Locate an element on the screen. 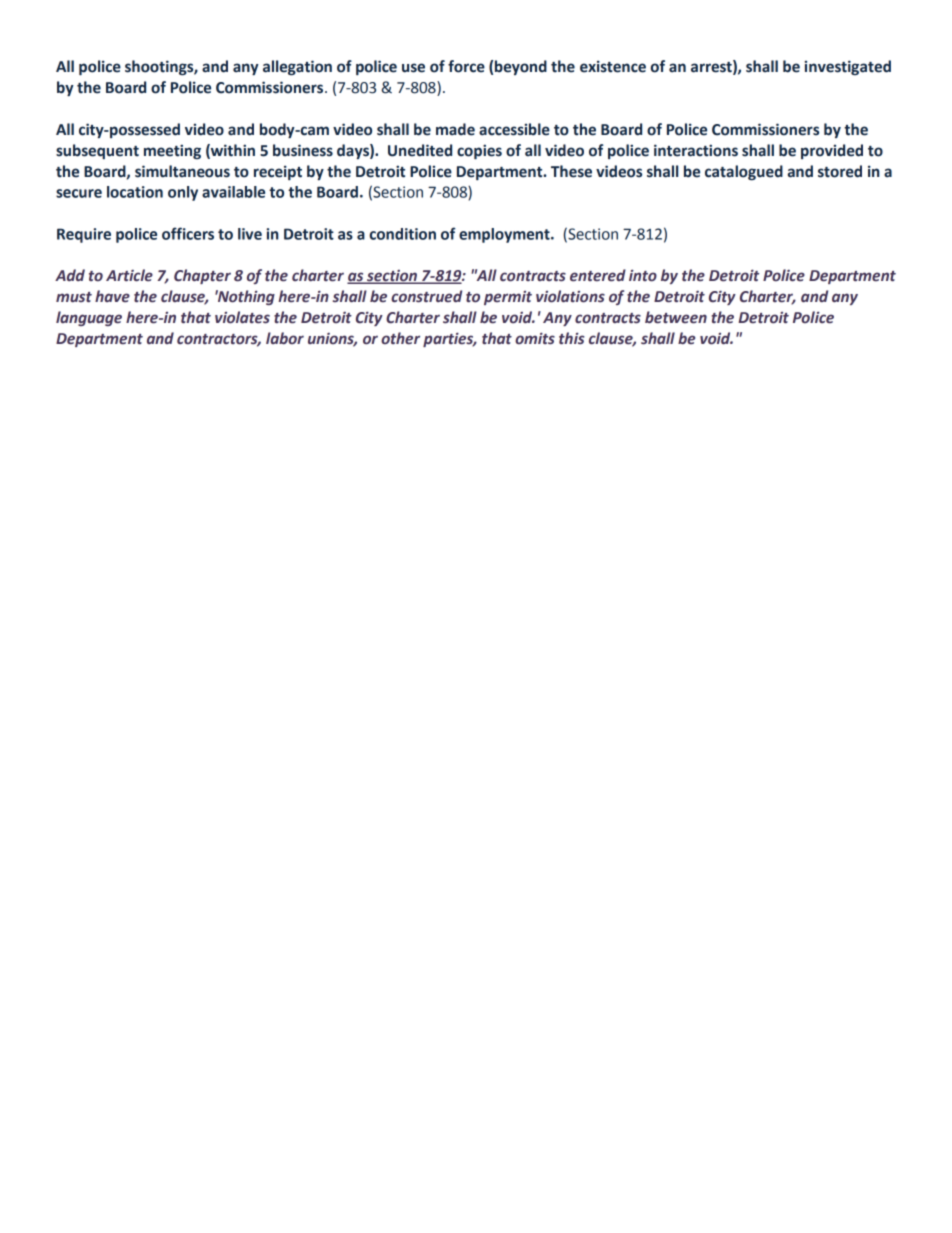 Image resolution: width=952 pixels, height=1233 pixels. investigated is located at coordinates (847, 67).
